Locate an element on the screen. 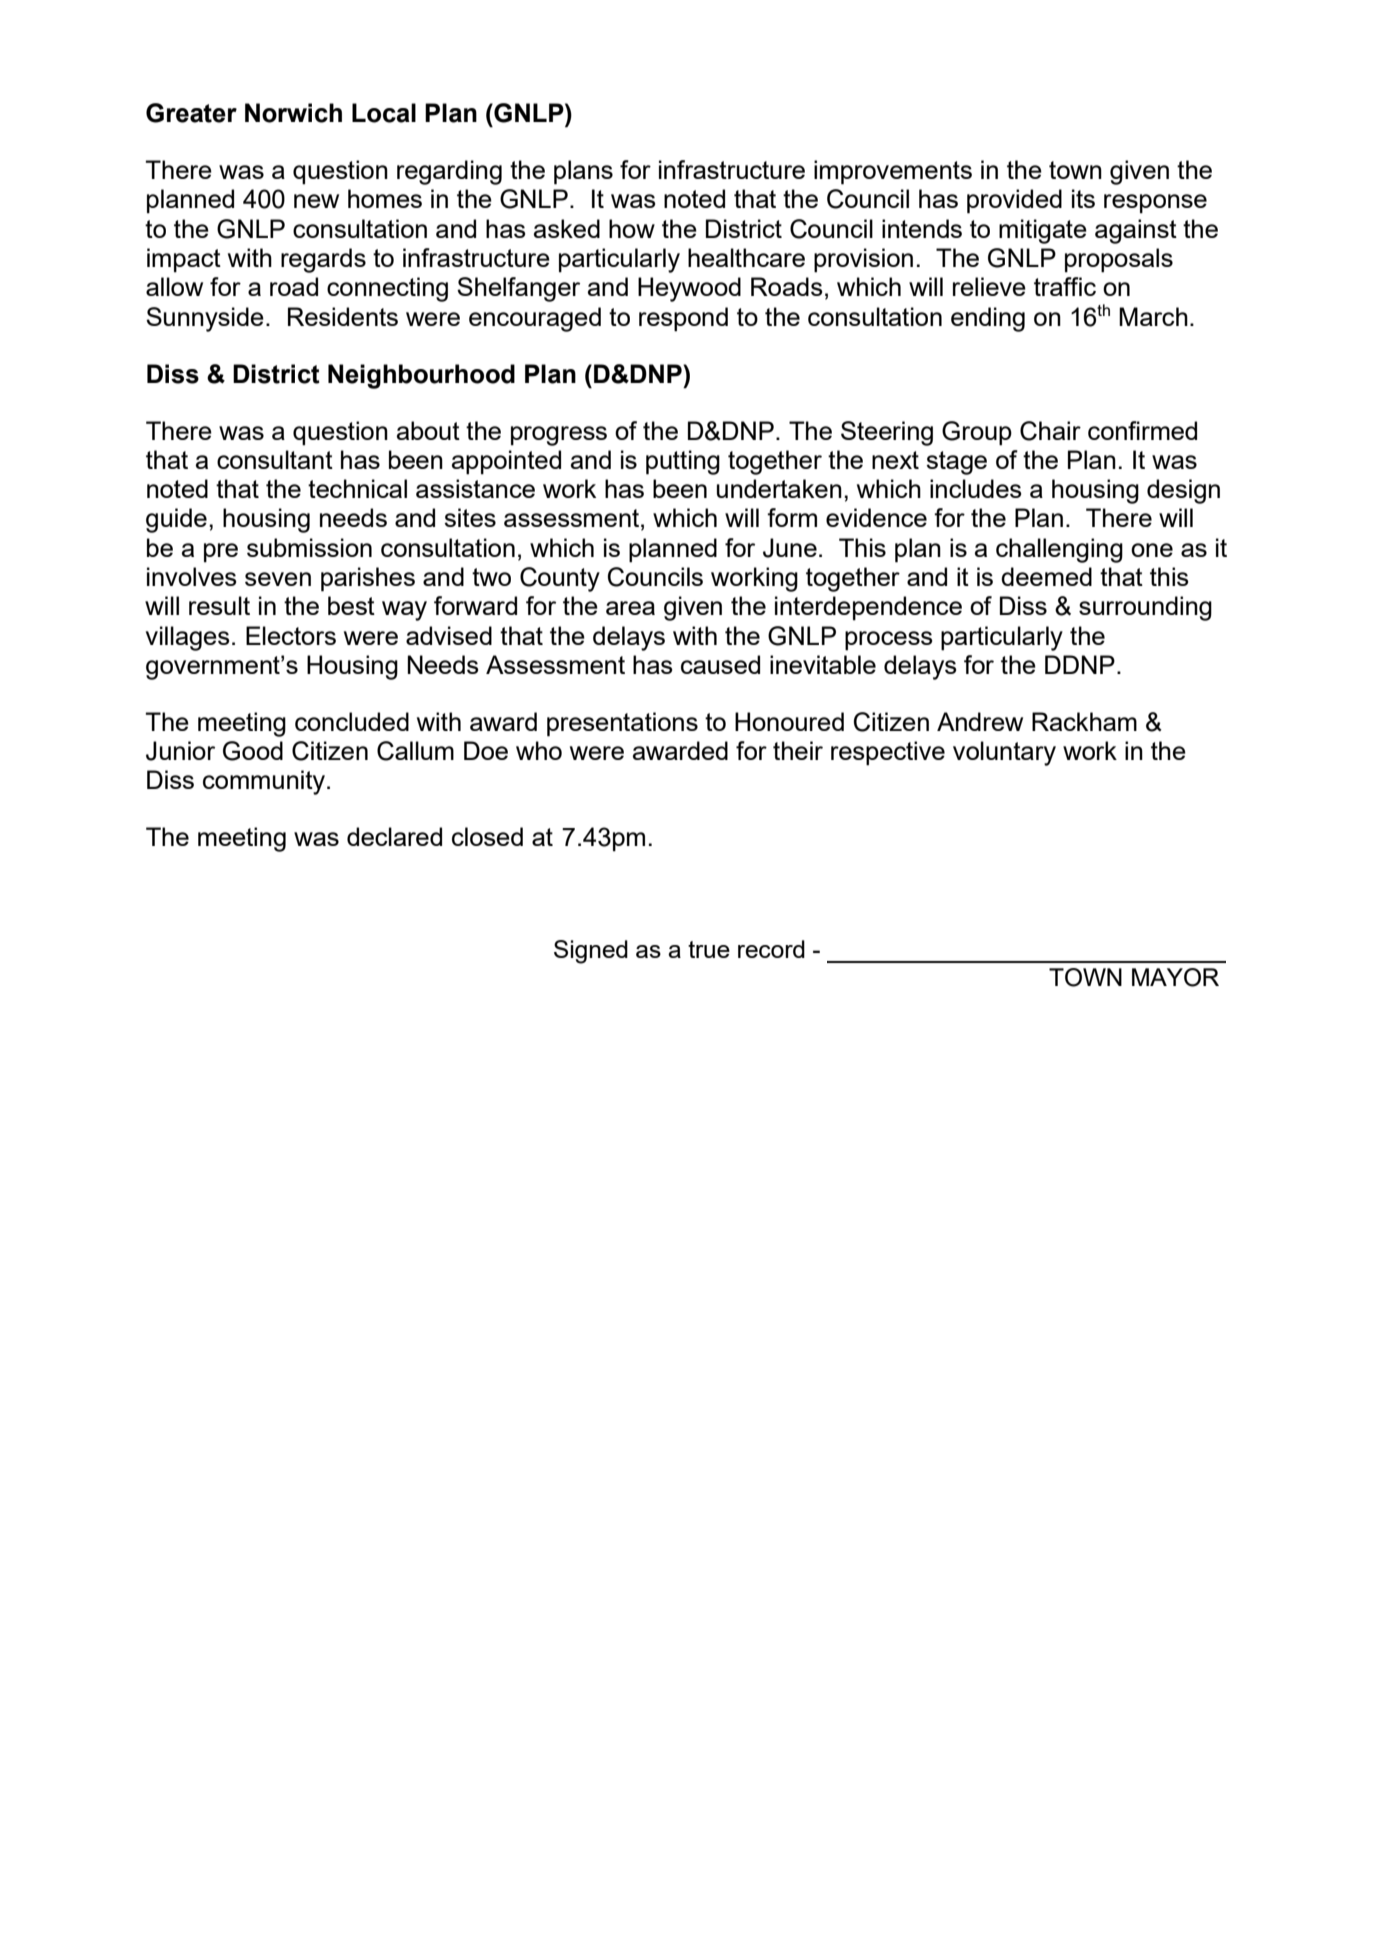  voluntary is located at coordinates (1004, 753).
